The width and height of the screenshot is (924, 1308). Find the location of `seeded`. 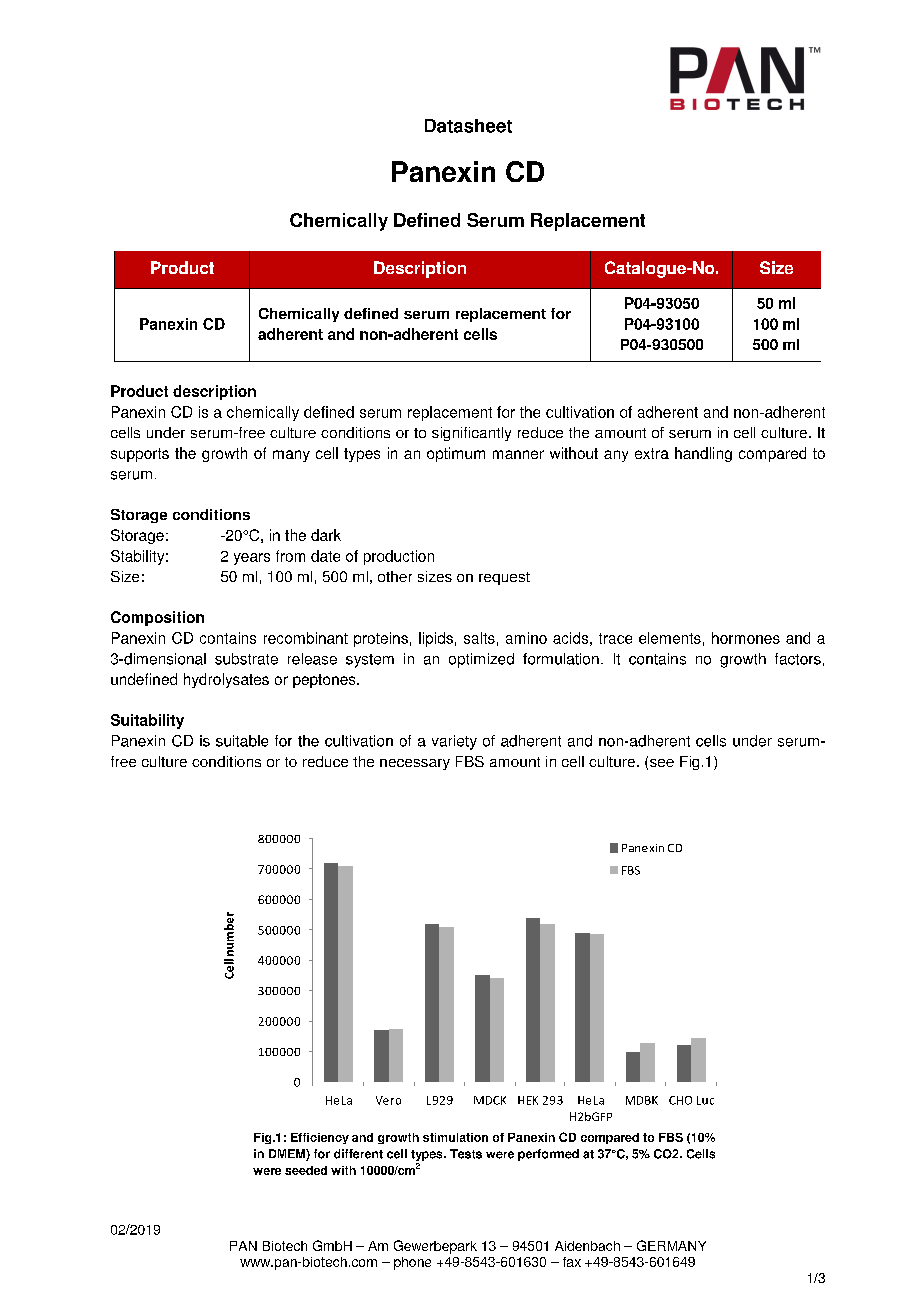

seeded is located at coordinates (306, 1170).
